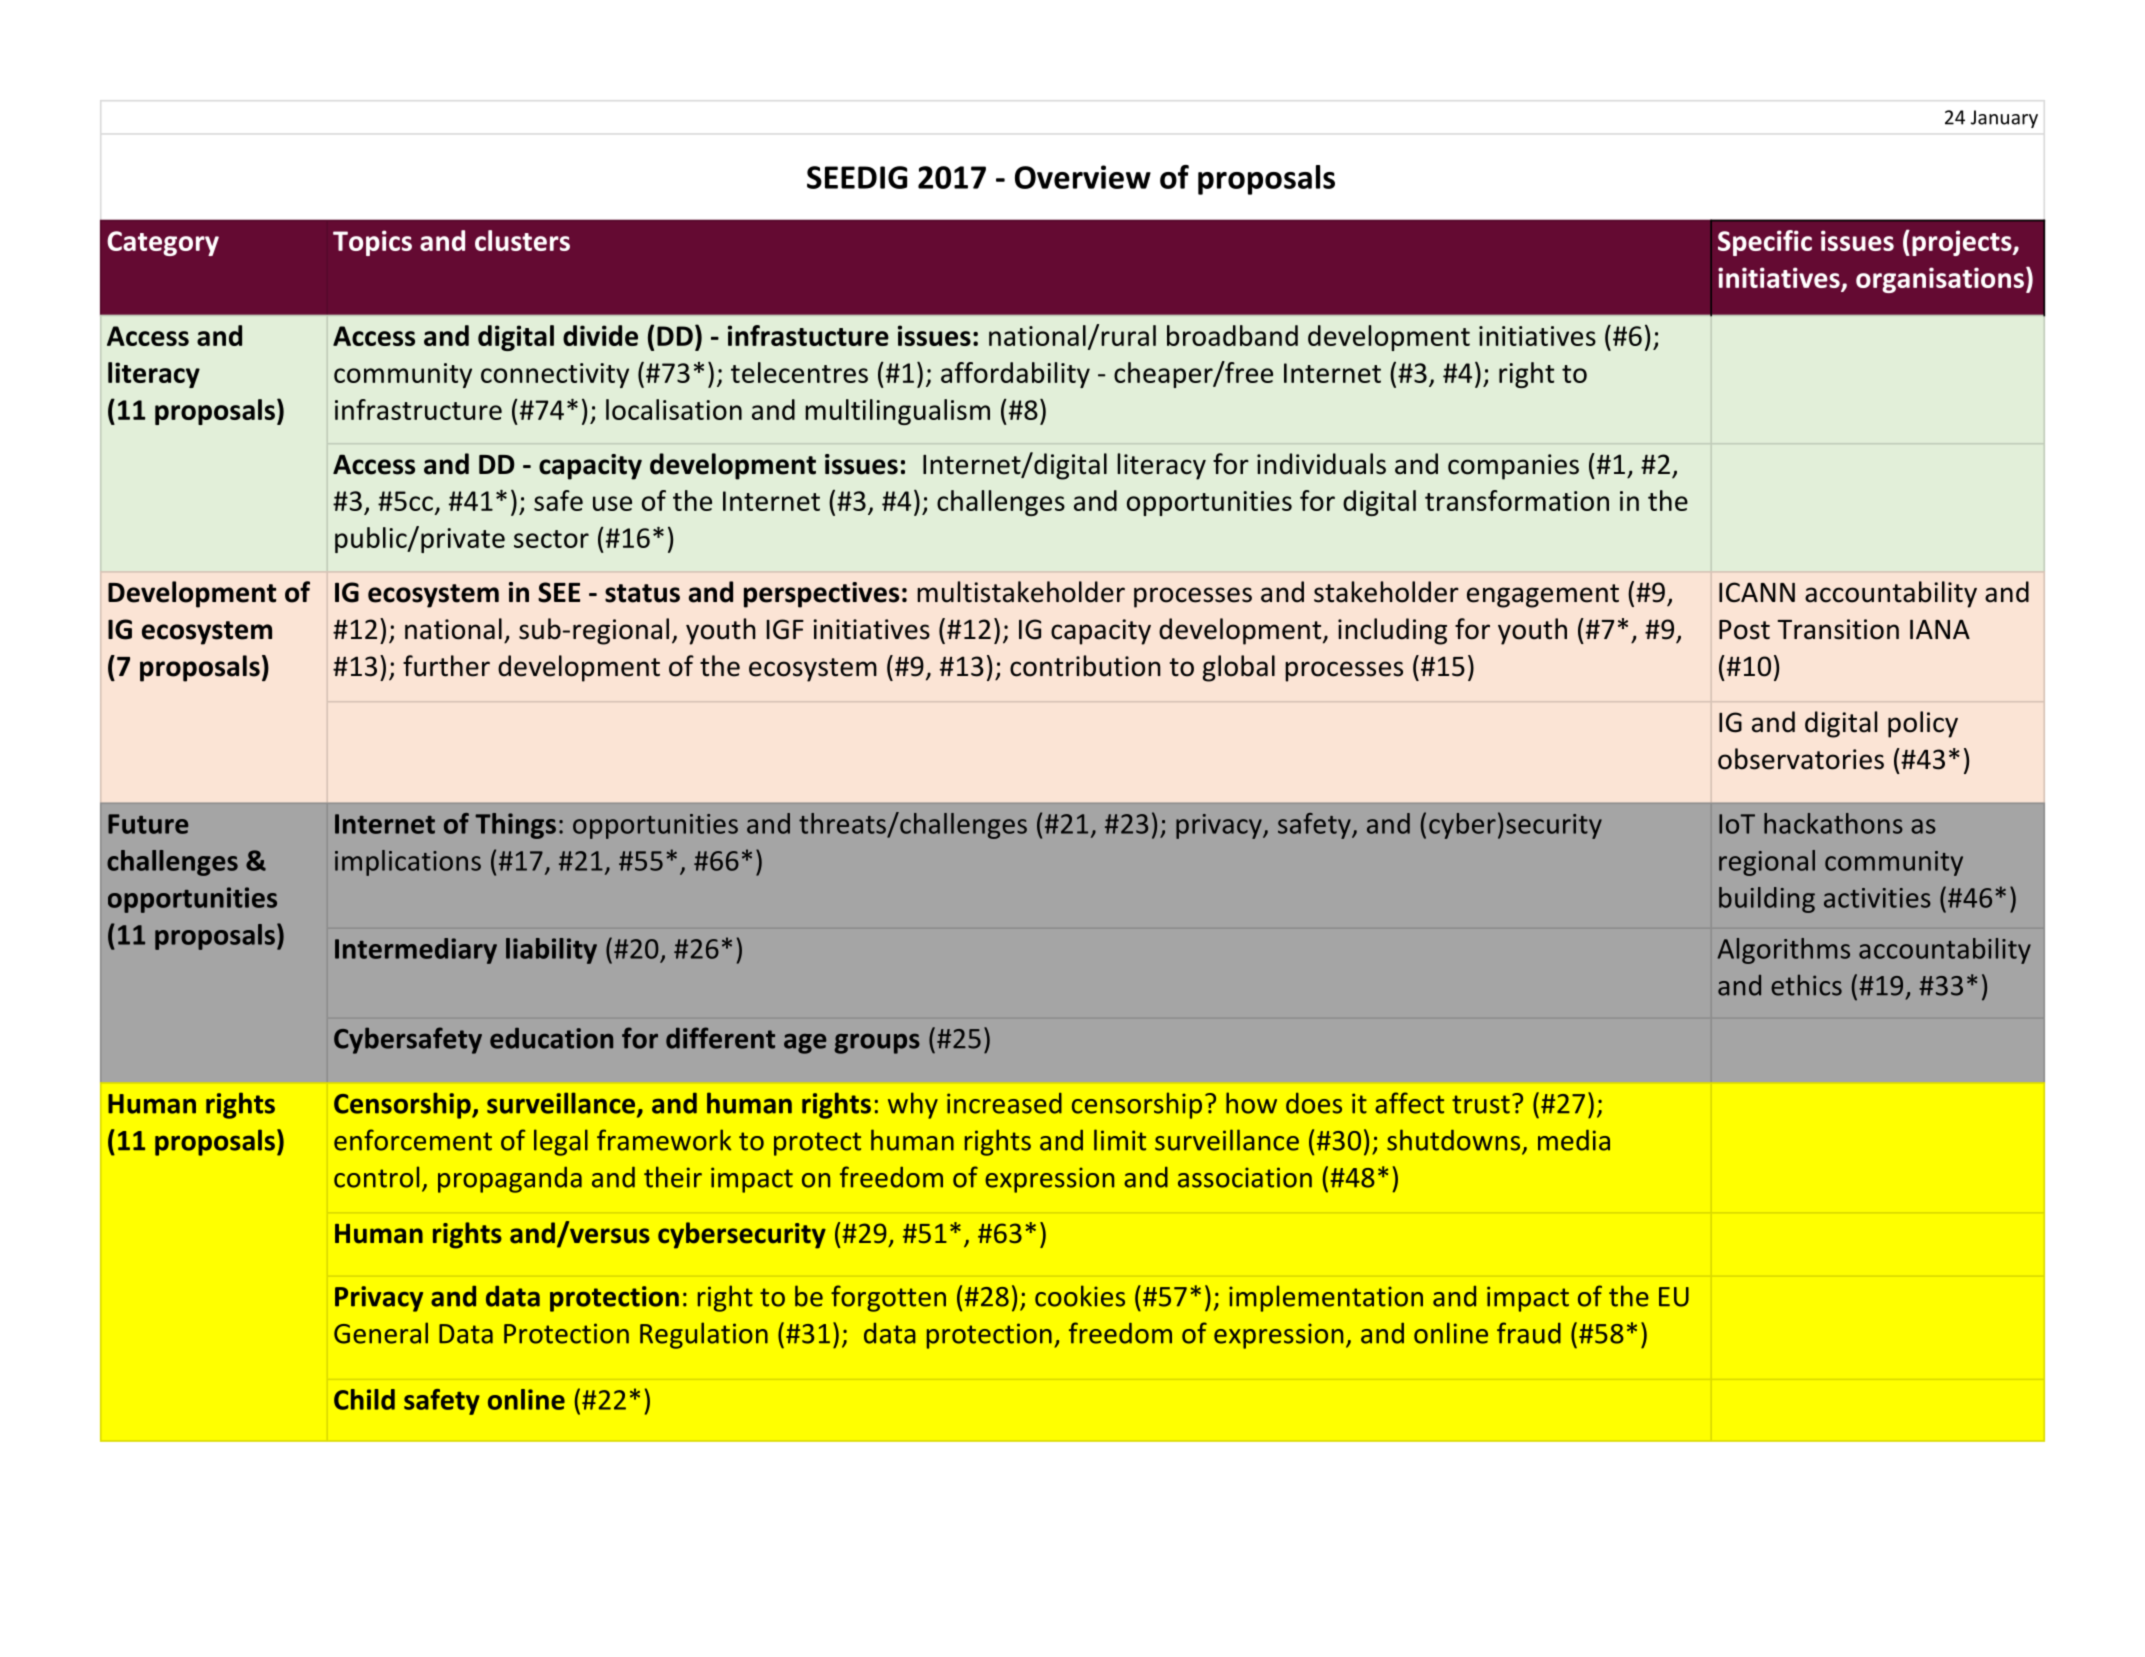 The height and width of the screenshot is (1657, 2145). Describe the element at coordinates (381, 1333) in the screenshot. I see `General` at that location.
